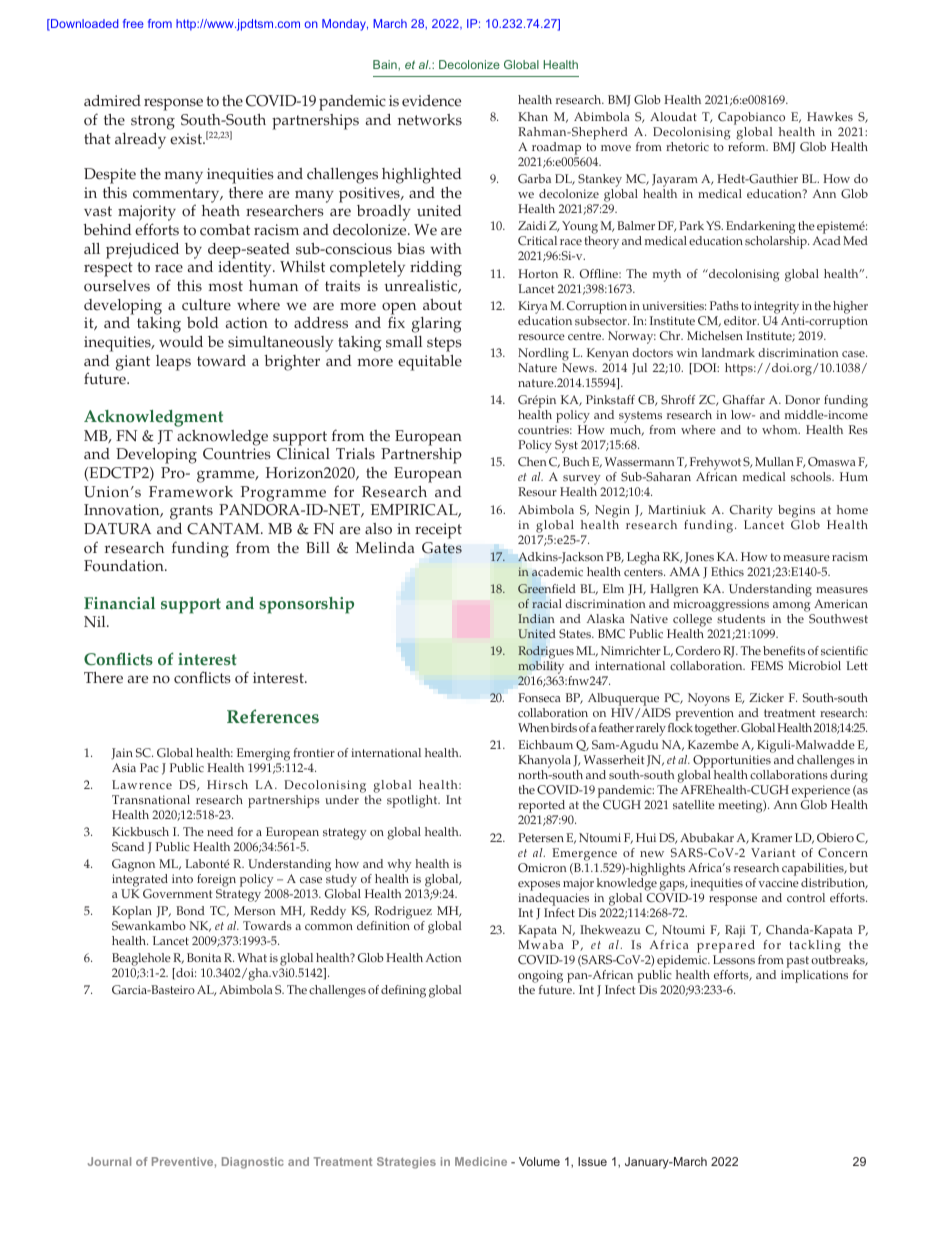  I want to click on Diagnostic, so click(253, 1163).
